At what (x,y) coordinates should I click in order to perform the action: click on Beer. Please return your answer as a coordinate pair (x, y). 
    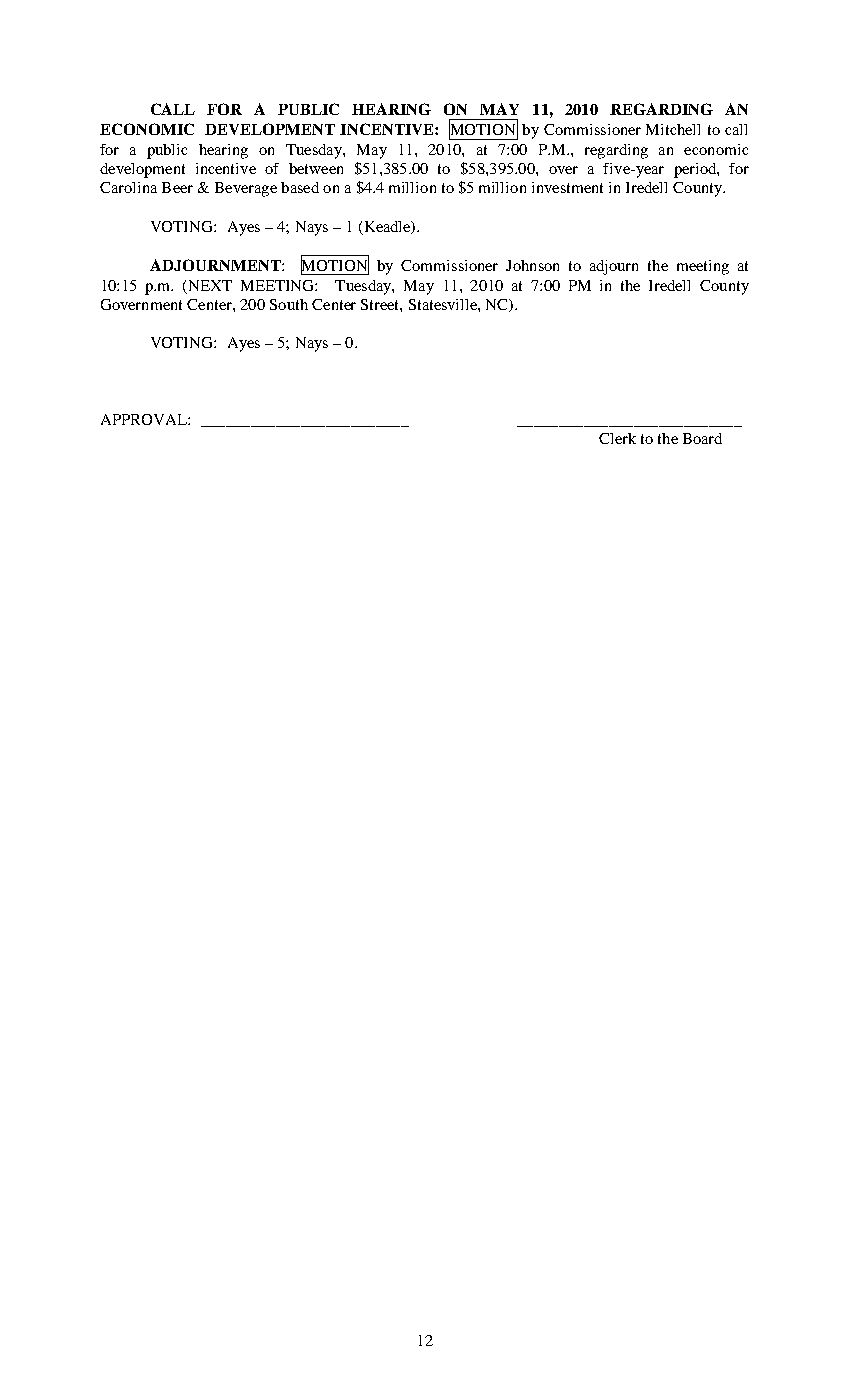
    Looking at the image, I should click on (177, 187).
